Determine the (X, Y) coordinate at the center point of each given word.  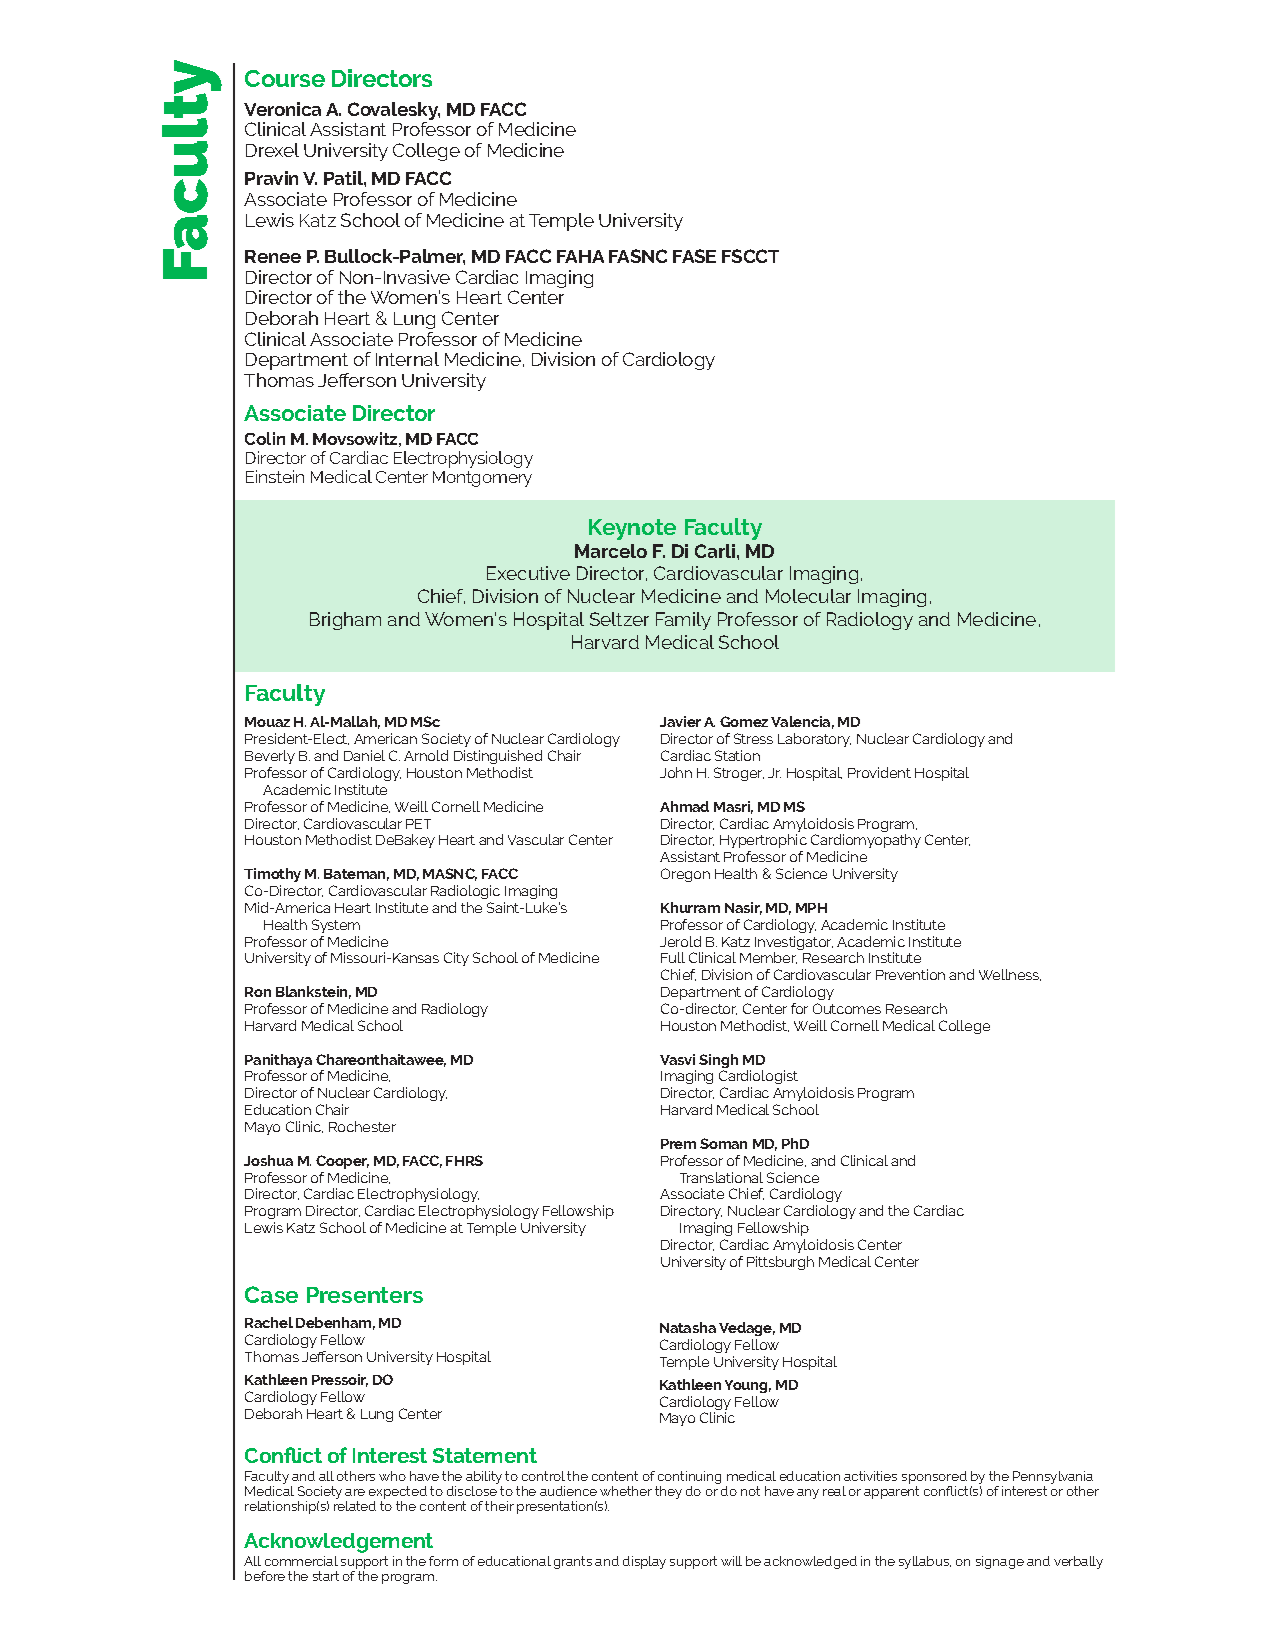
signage (1000, 1562)
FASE (694, 256)
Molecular (808, 596)
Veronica (282, 109)
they (668, 1492)
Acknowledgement (338, 1543)
